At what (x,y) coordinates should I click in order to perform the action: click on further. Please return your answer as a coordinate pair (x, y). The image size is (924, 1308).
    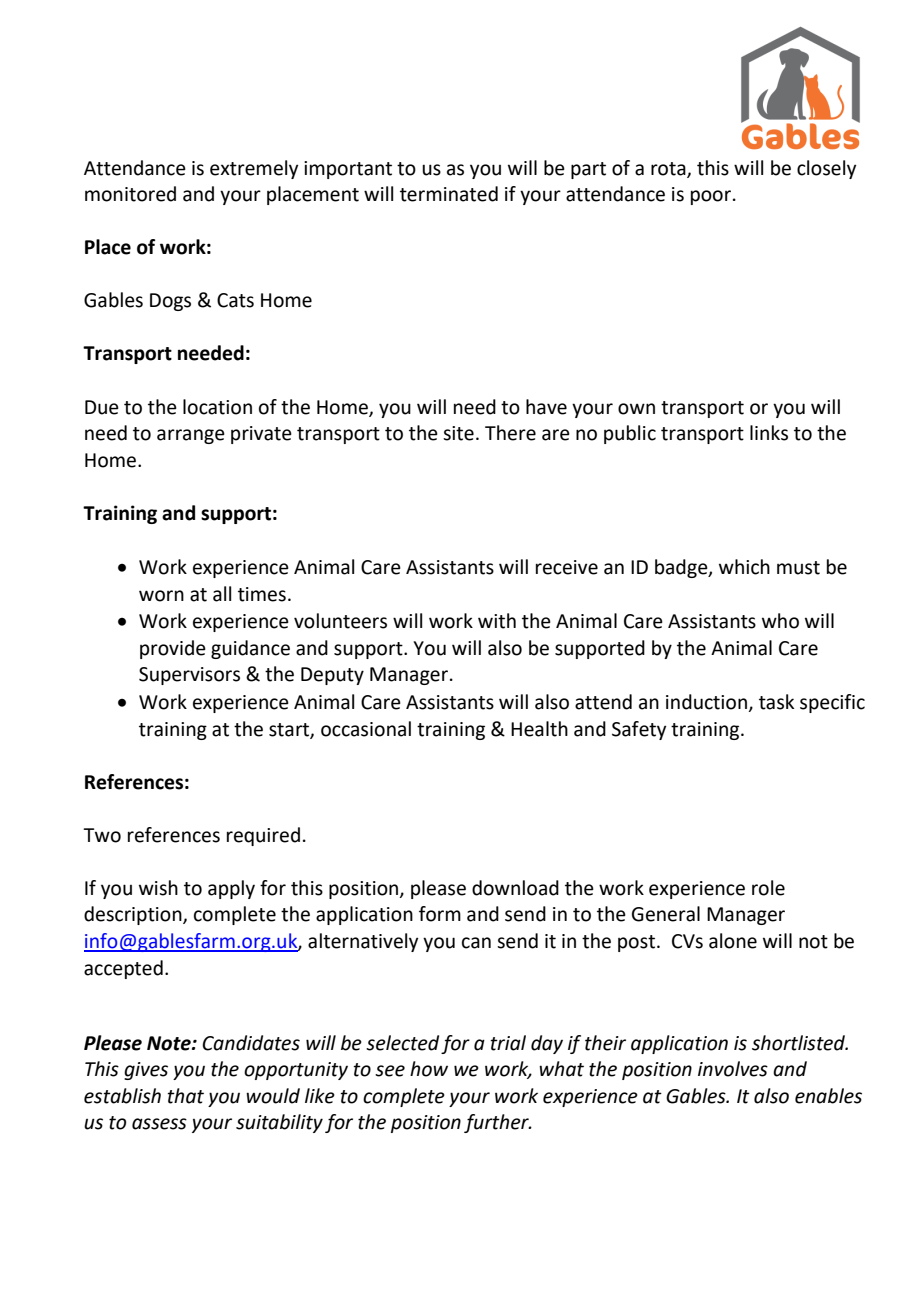
    Looking at the image, I should click on (497, 1123).
